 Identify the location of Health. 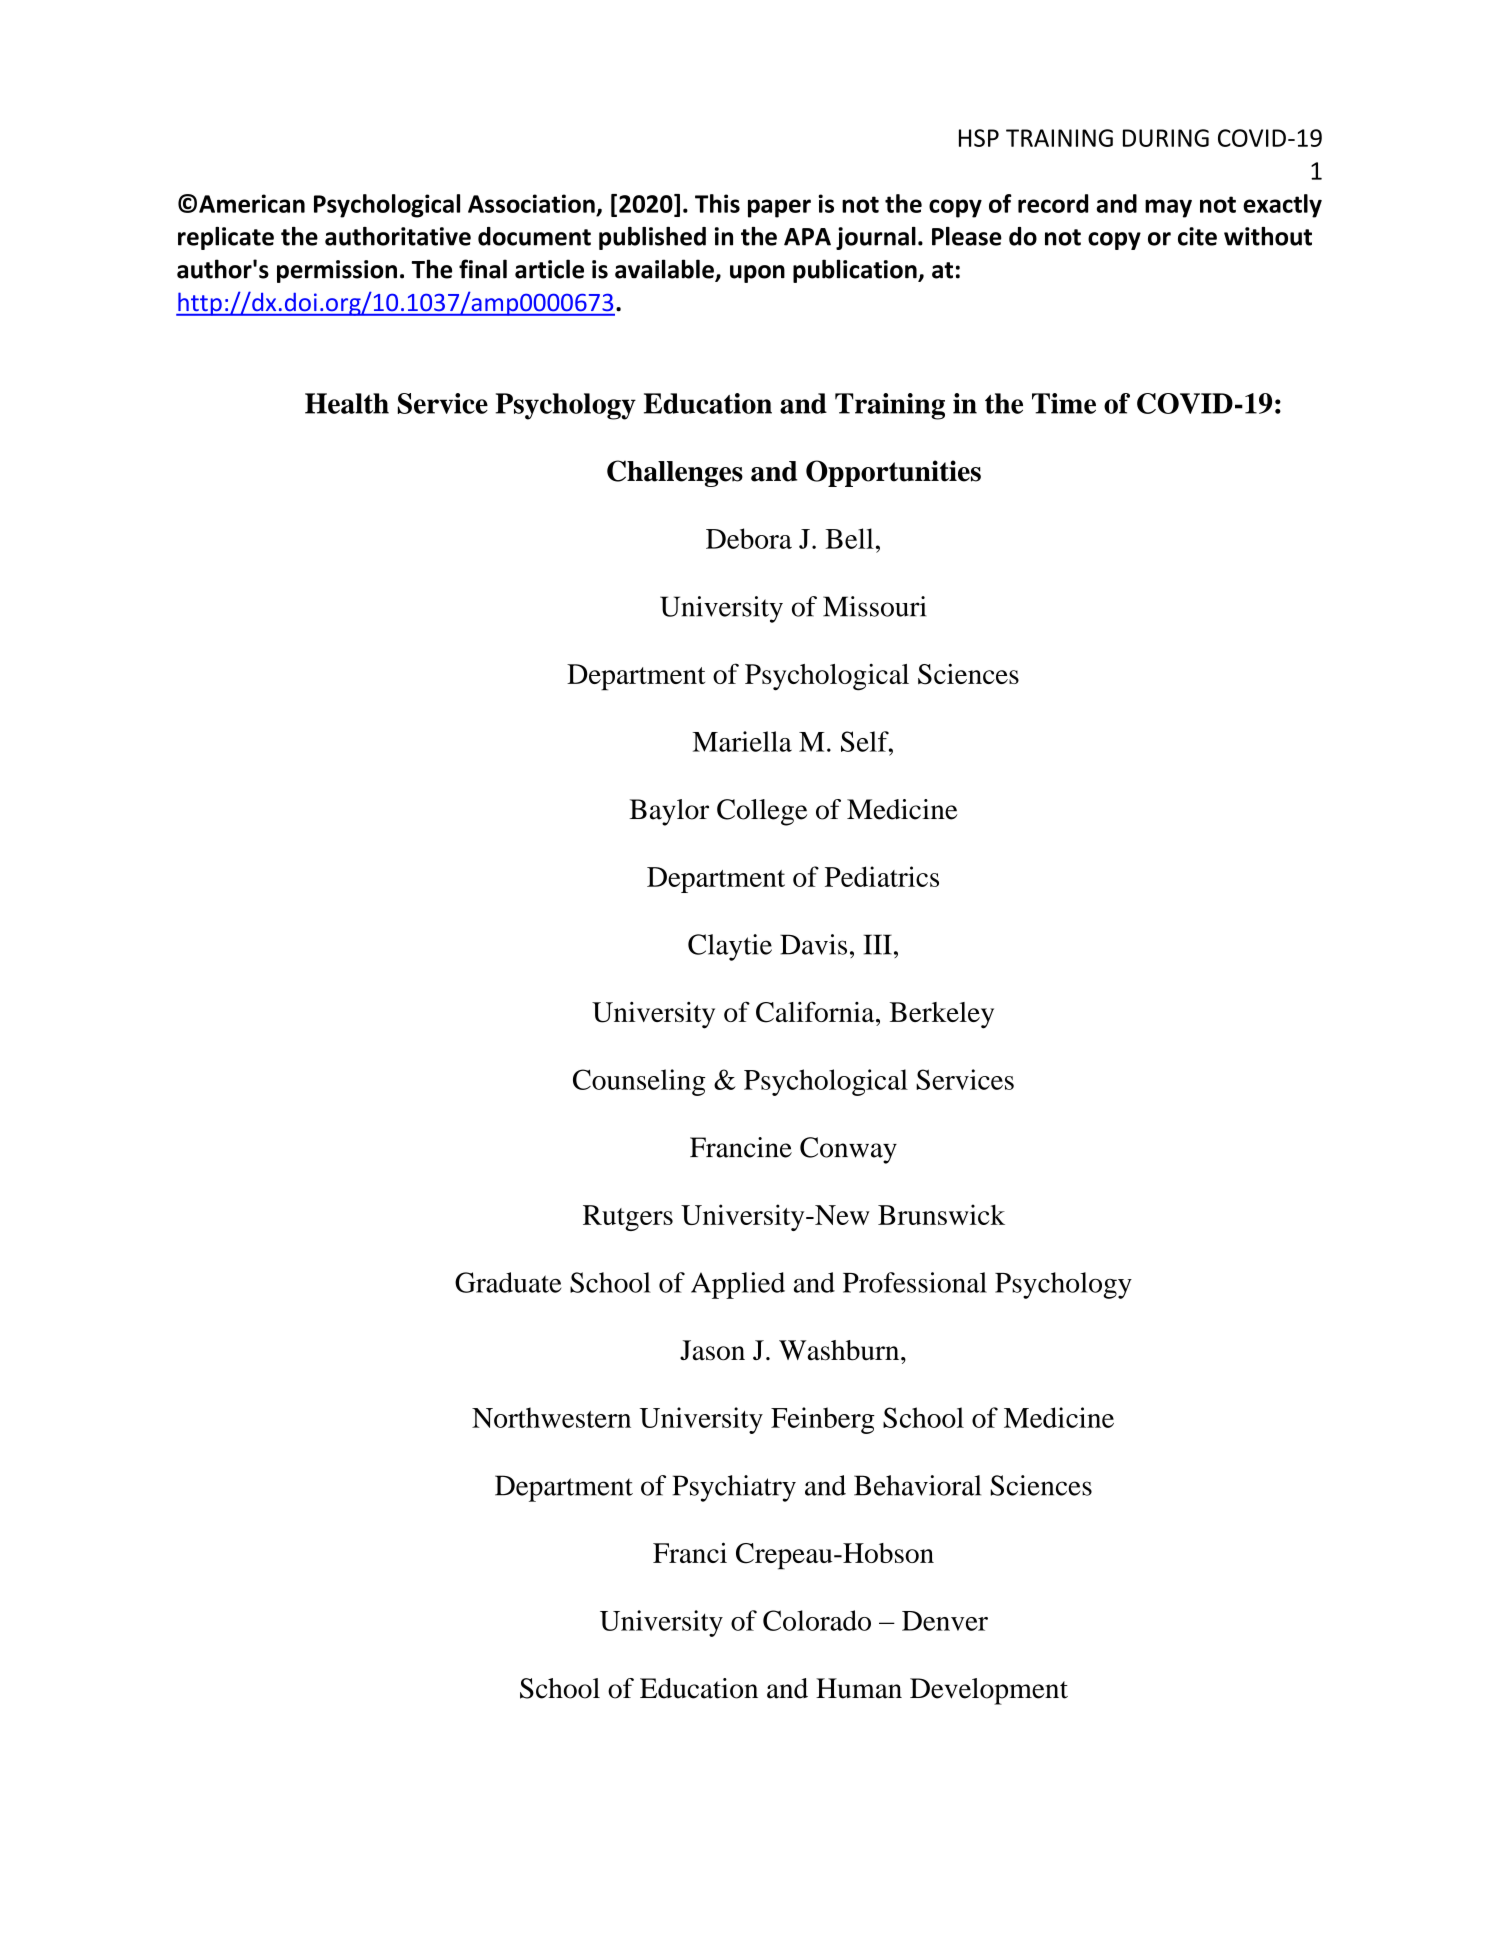
(347, 403).
